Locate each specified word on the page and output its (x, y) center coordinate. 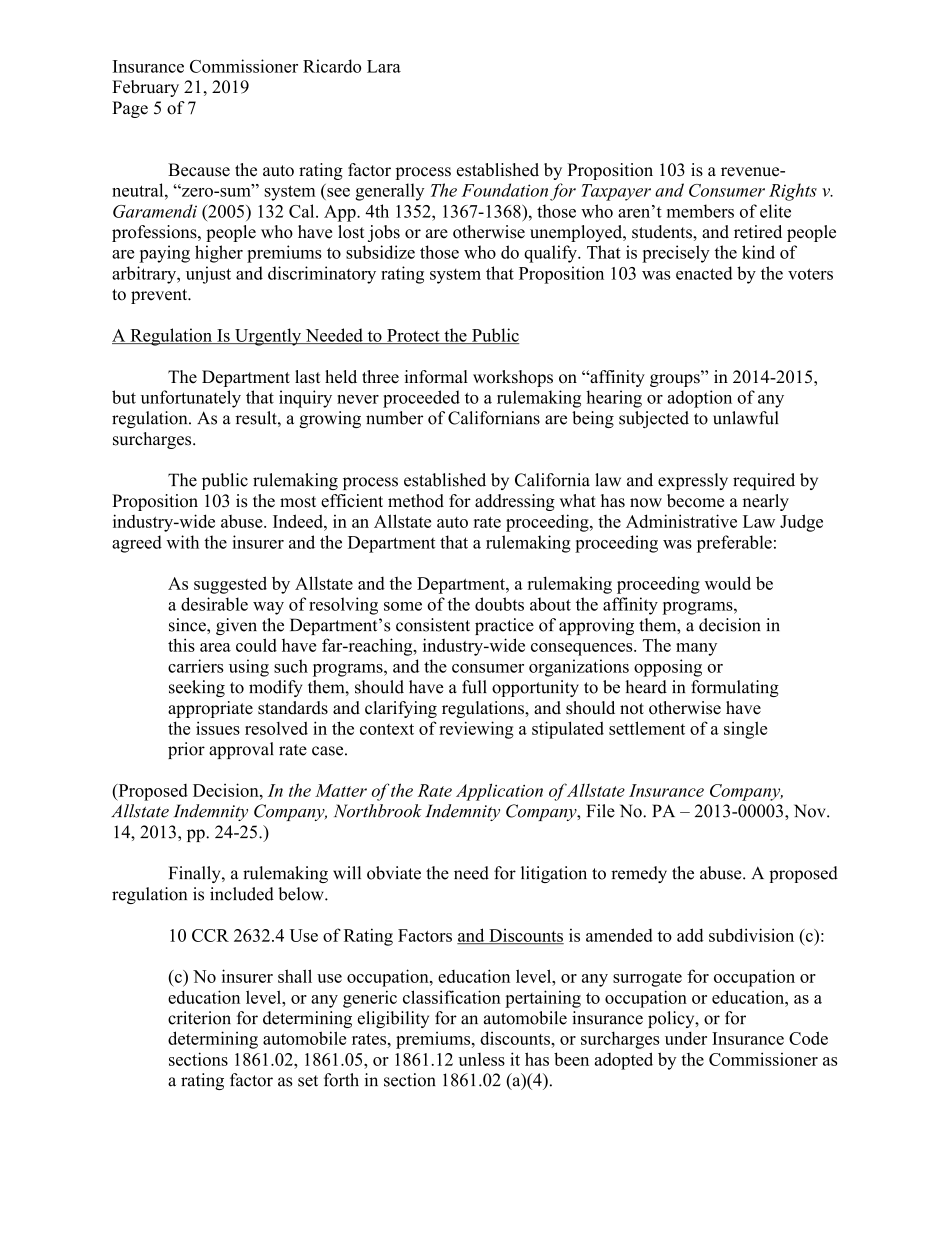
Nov (811, 811)
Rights (793, 192)
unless (481, 1059)
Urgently (268, 337)
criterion (199, 1018)
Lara (384, 66)
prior (186, 750)
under (686, 1038)
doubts (499, 604)
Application (499, 792)
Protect (413, 336)
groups (676, 379)
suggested (230, 585)
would (728, 583)
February (145, 88)
